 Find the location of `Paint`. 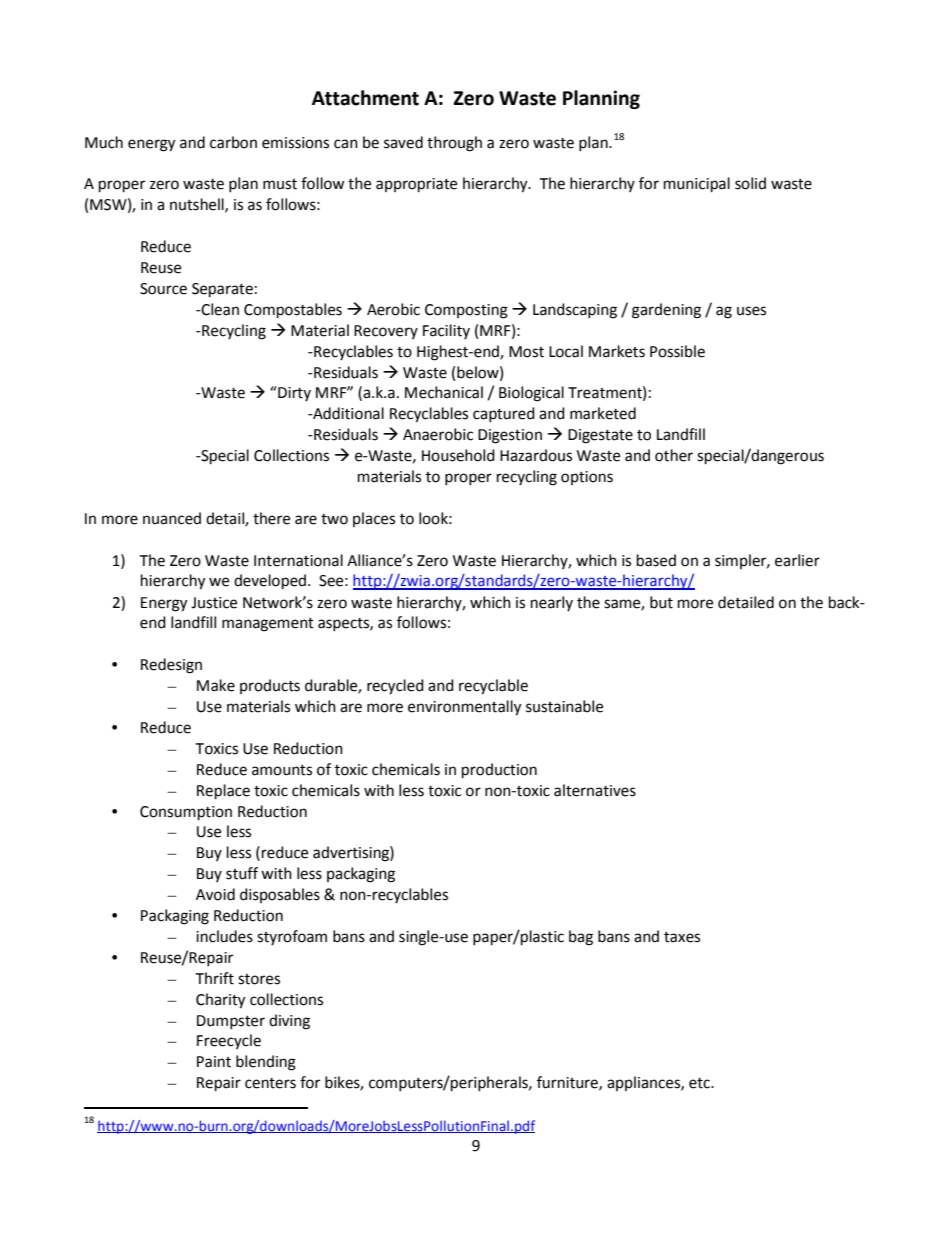

Paint is located at coordinates (214, 1062).
